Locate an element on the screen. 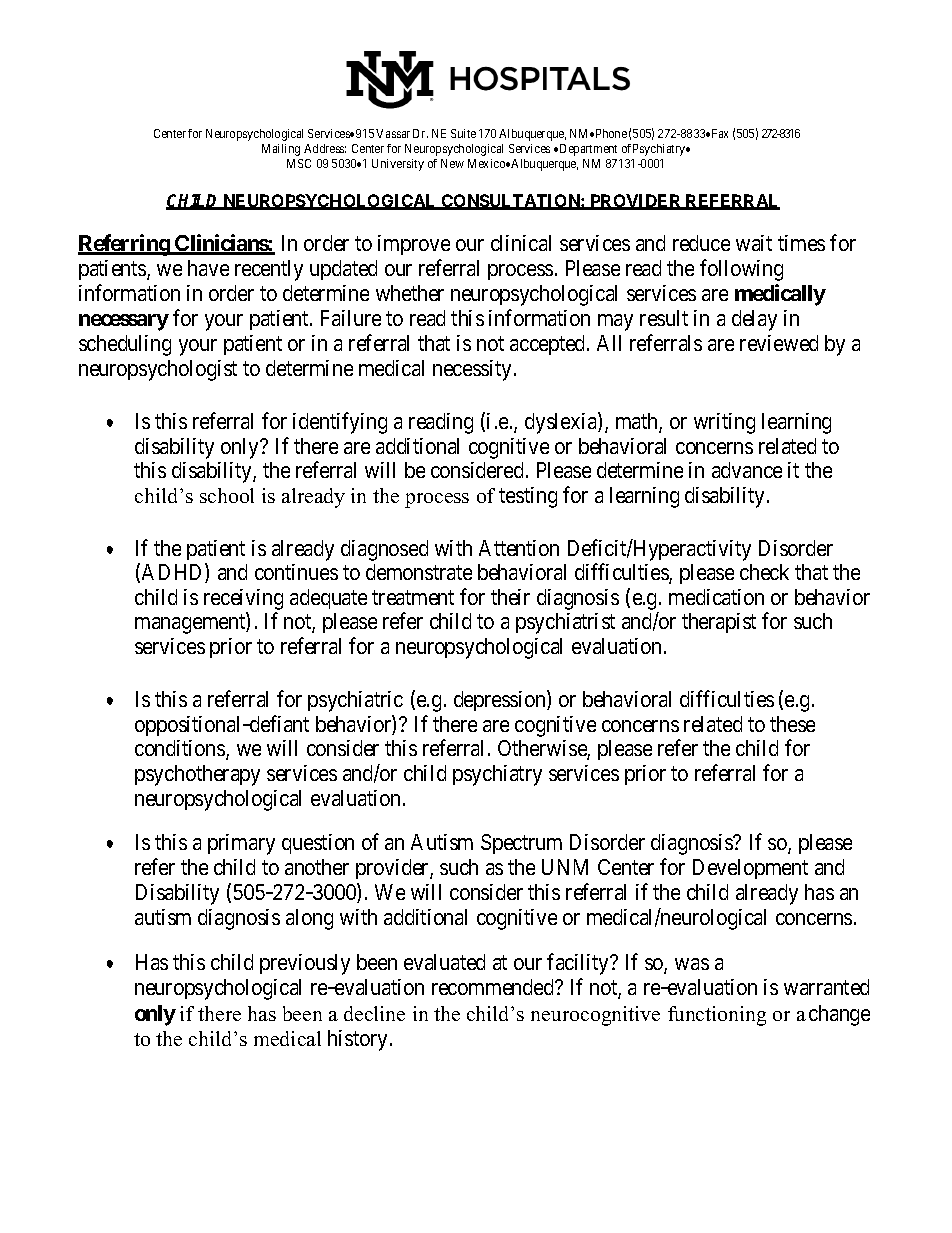 This screenshot has width=952, height=1233. New is located at coordinates (452, 163).
